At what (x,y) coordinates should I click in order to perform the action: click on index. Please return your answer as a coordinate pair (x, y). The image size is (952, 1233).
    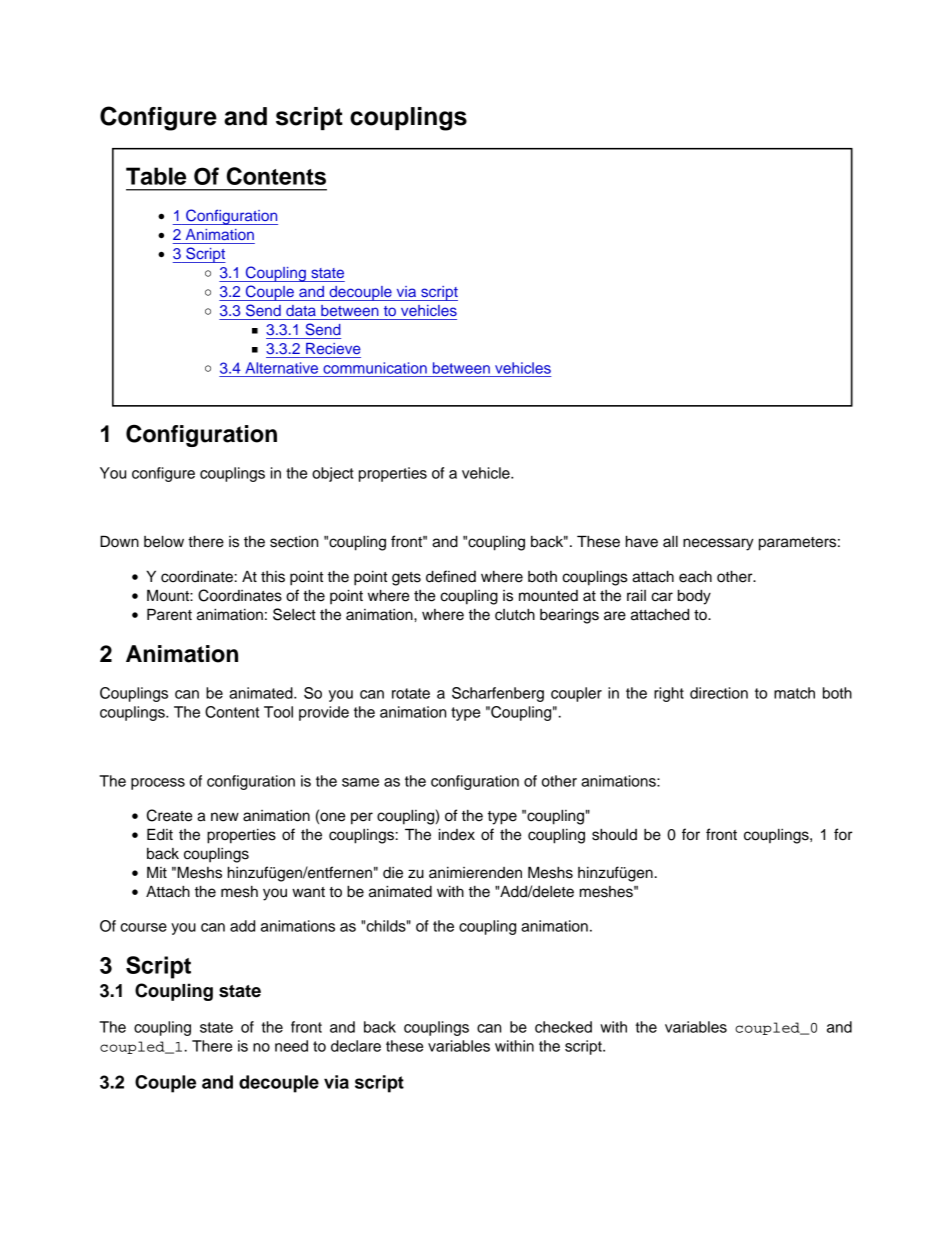
    Looking at the image, I should click on (457, 834).
